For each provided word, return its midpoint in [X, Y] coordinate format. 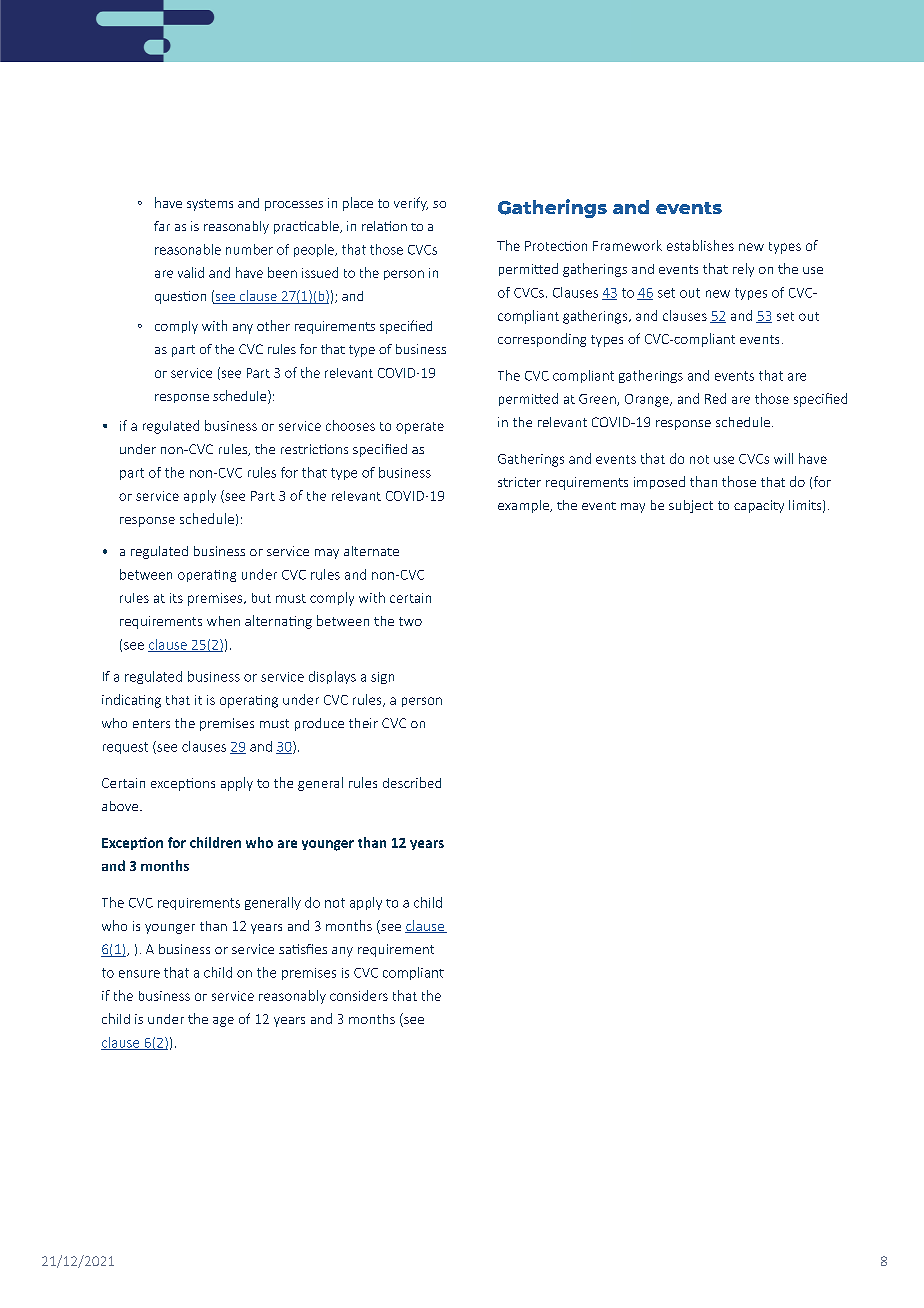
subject [691, 506]
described [412, 782]
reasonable [188, 249]
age [223, 1022]
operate [420, 428]
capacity [759, 506]
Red [715, 398]
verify [411, 204]
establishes [700, 245]
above [121, 806]
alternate [371, 551]
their [363, 723]
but [261, 598]
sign [382, 678]
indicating [131, 701]
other [273, 325]
